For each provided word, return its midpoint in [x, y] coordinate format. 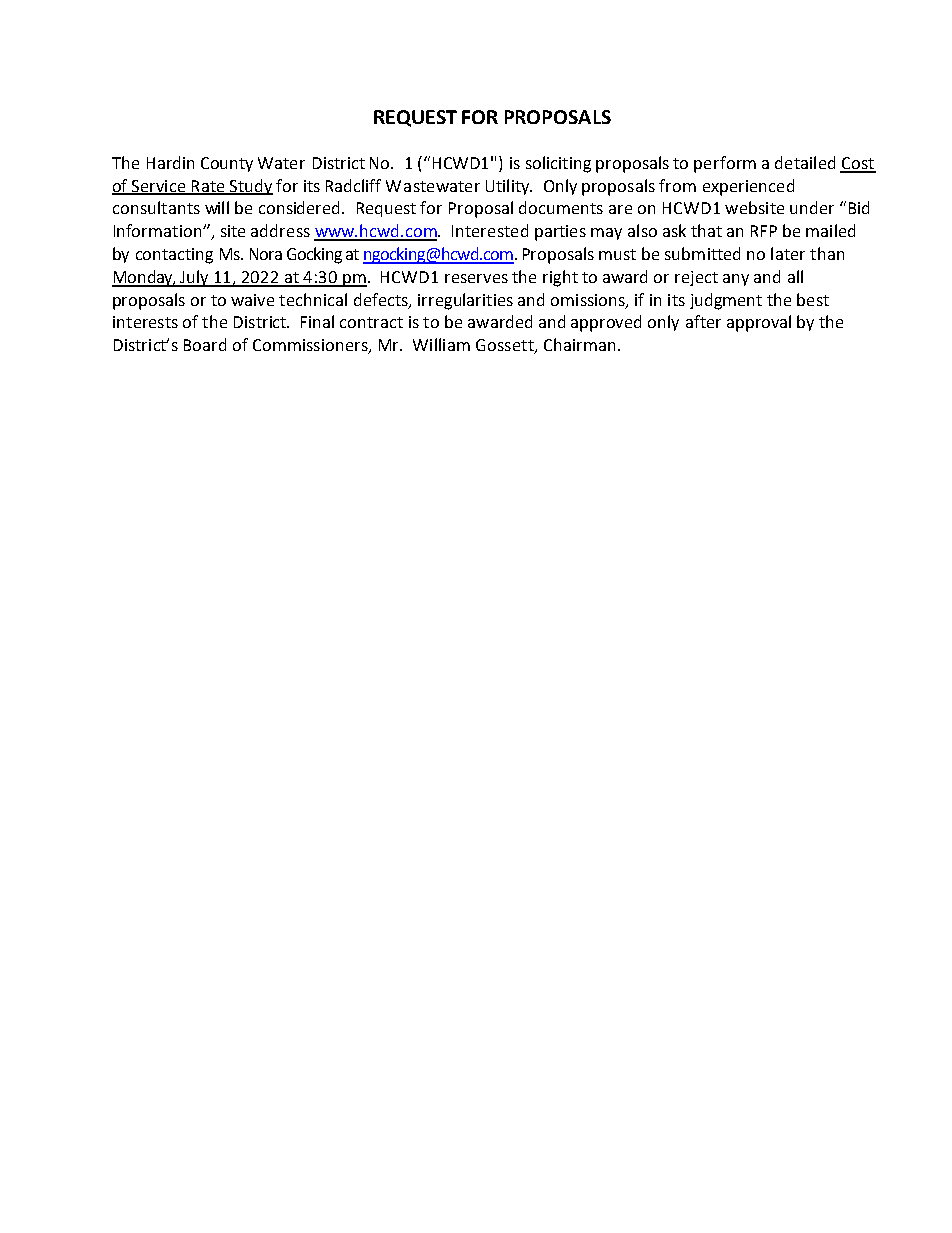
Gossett [506, 346]
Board [205, 344]
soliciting [558, 164]
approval [759, 323]
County [227, 164]
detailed [805, 162]
